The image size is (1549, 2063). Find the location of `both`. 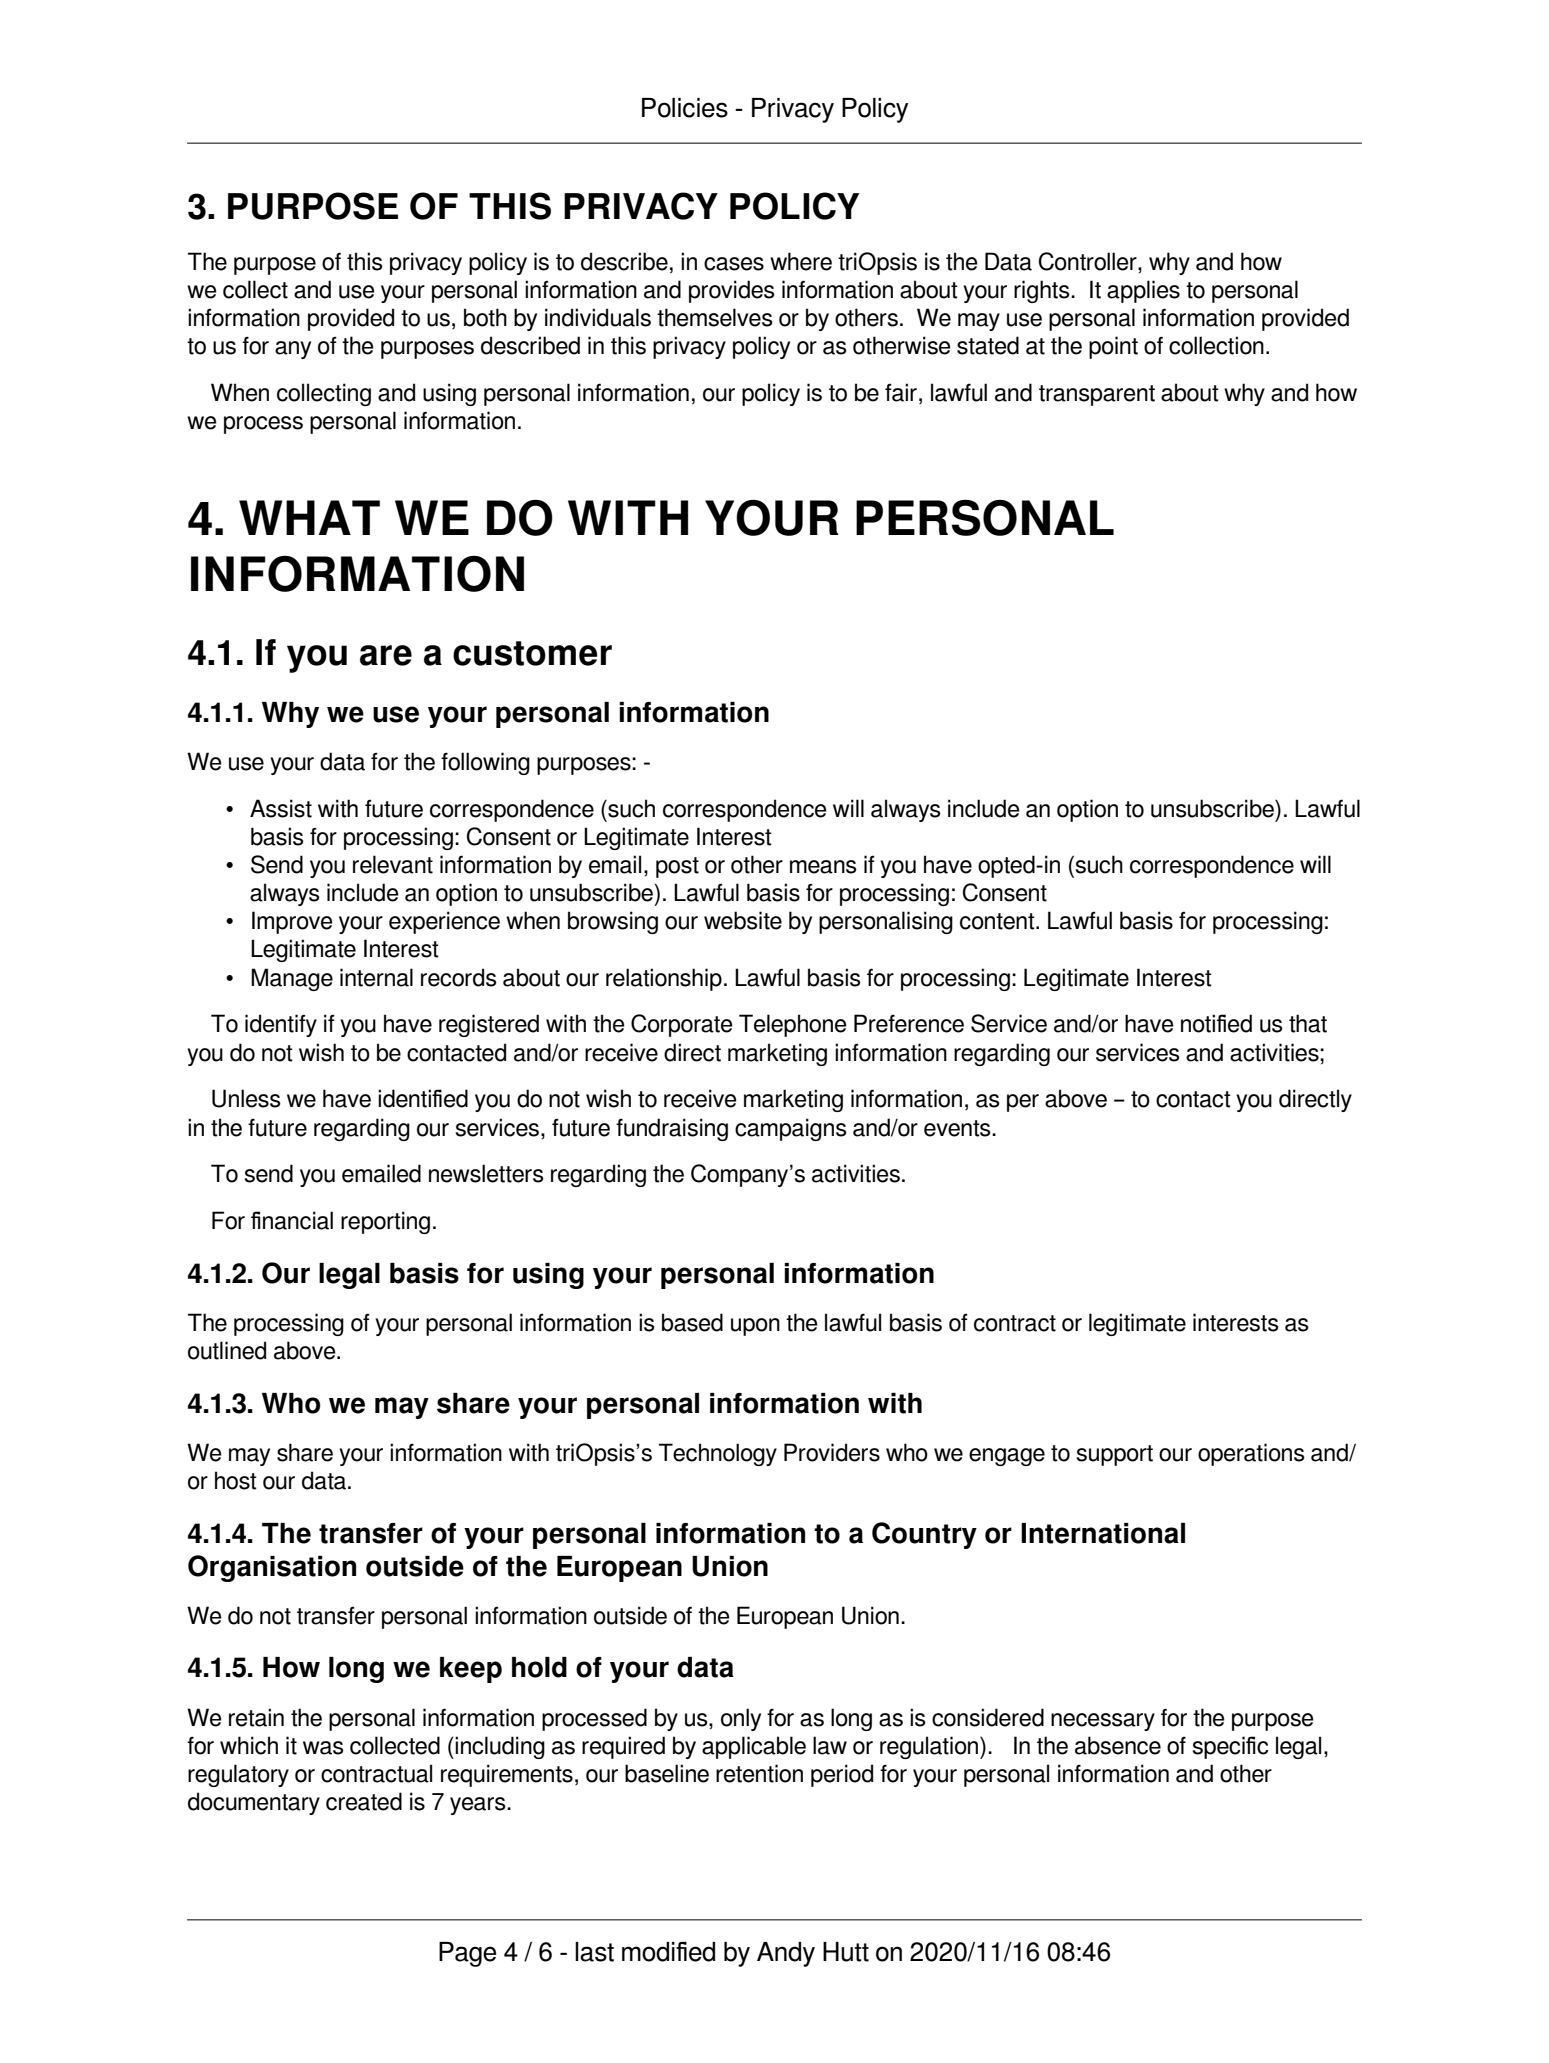

both is located at coordinates (485, 317).
